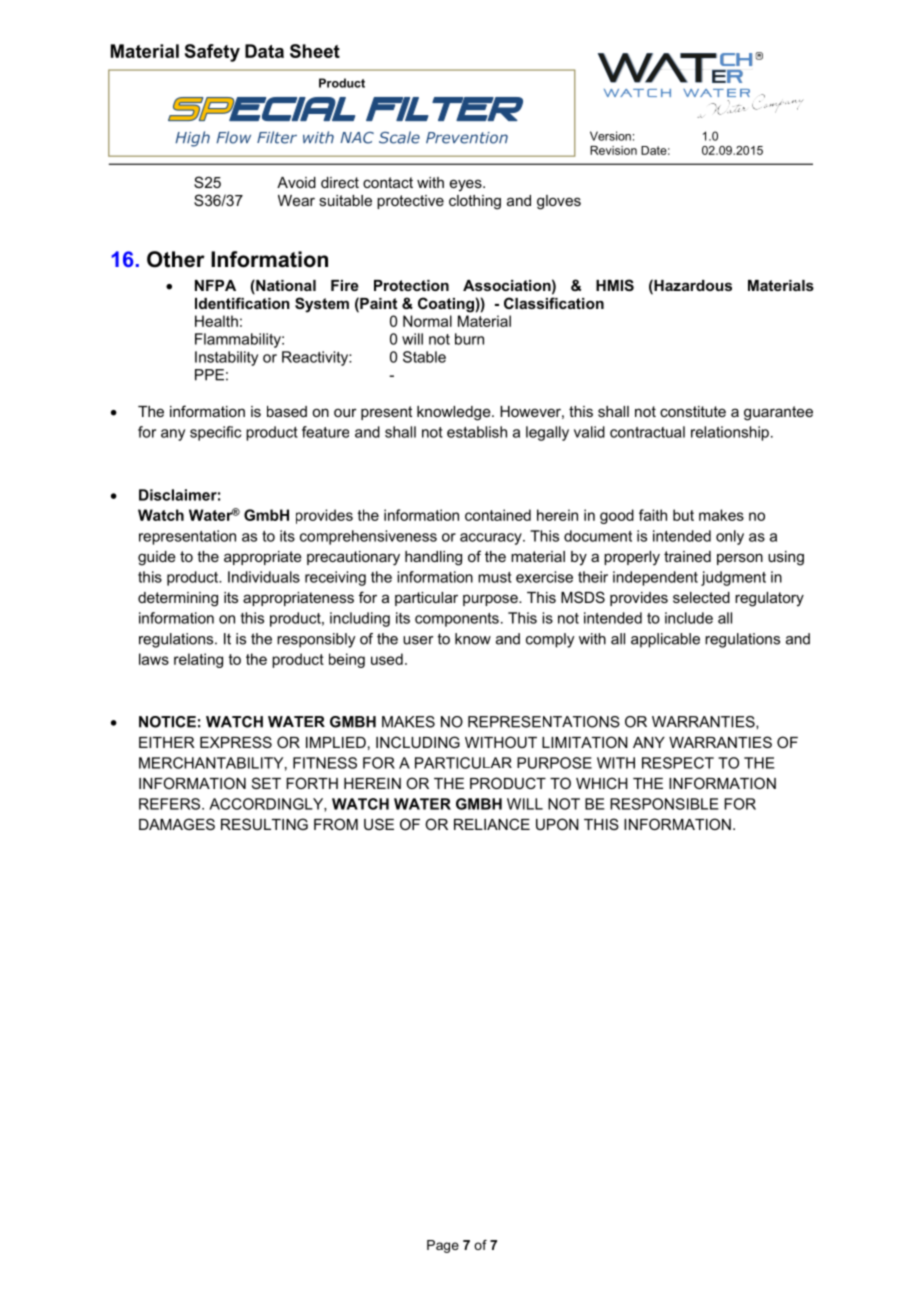  What do you see at coordinates (212, 53) in the image?
I see `Safety` at bounding box center [212, 53].
